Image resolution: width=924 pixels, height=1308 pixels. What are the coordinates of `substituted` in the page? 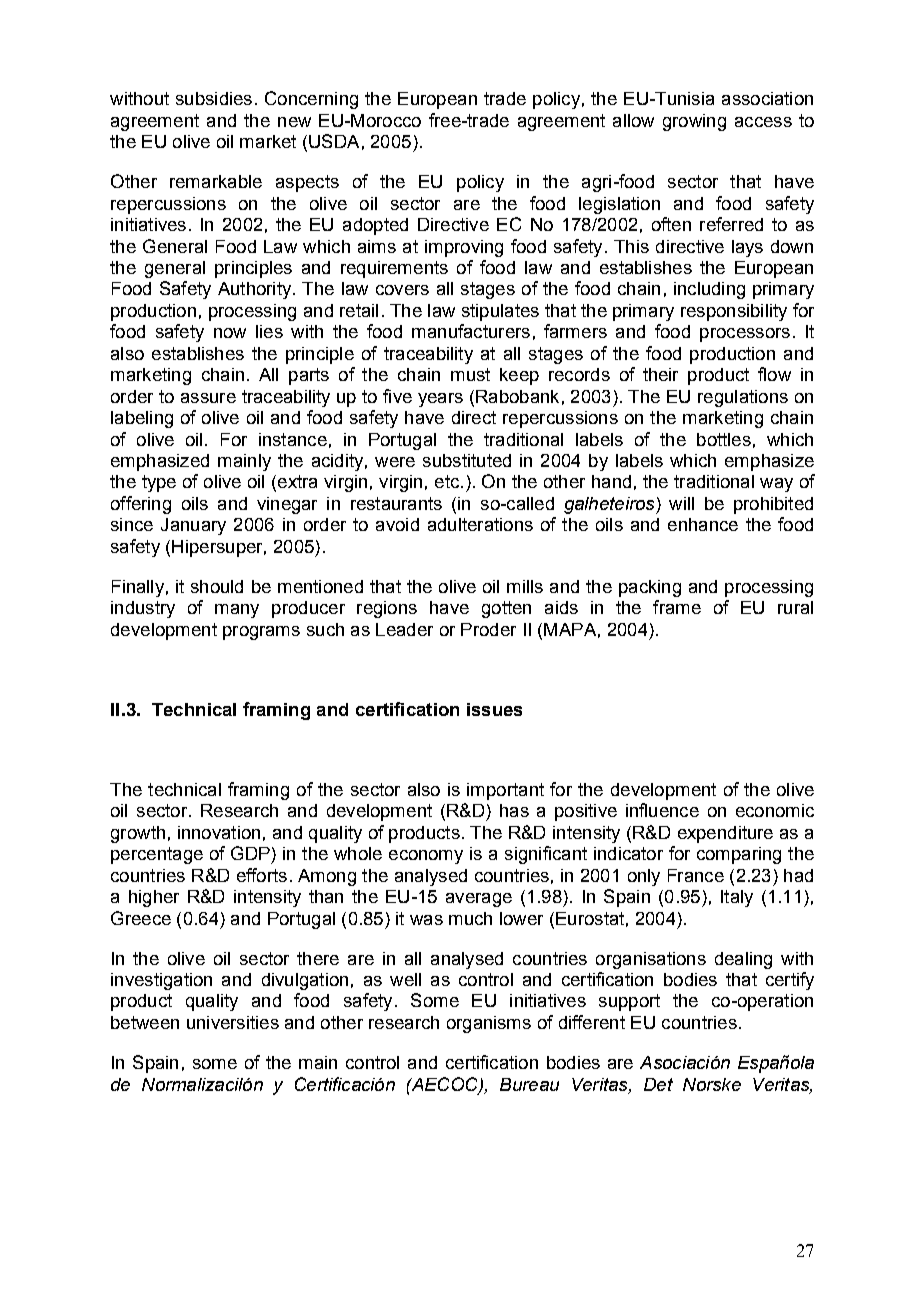 It's located at (467, 460).
